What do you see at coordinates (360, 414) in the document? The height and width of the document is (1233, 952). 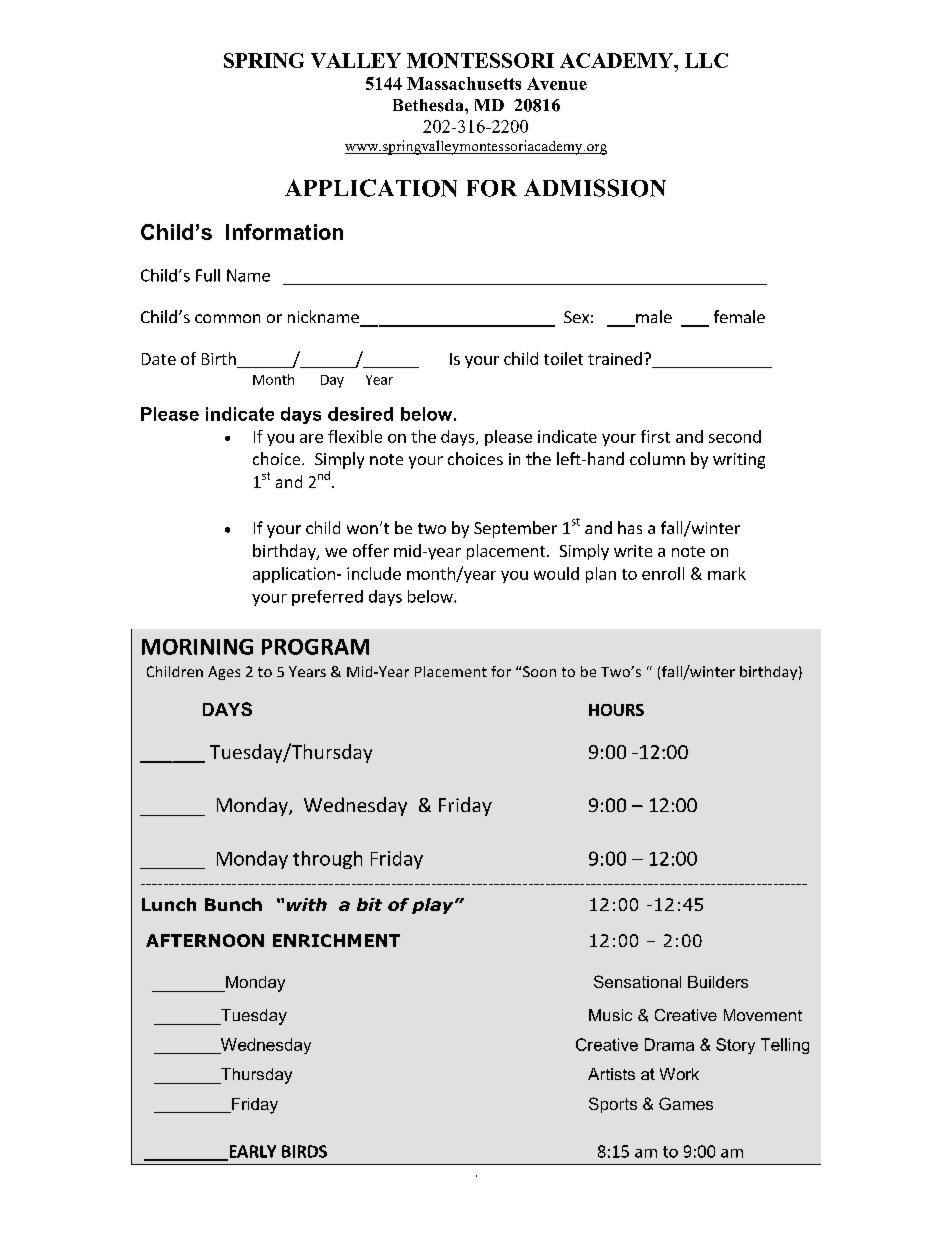 I see `desired` at bounding box center [360, 414].
